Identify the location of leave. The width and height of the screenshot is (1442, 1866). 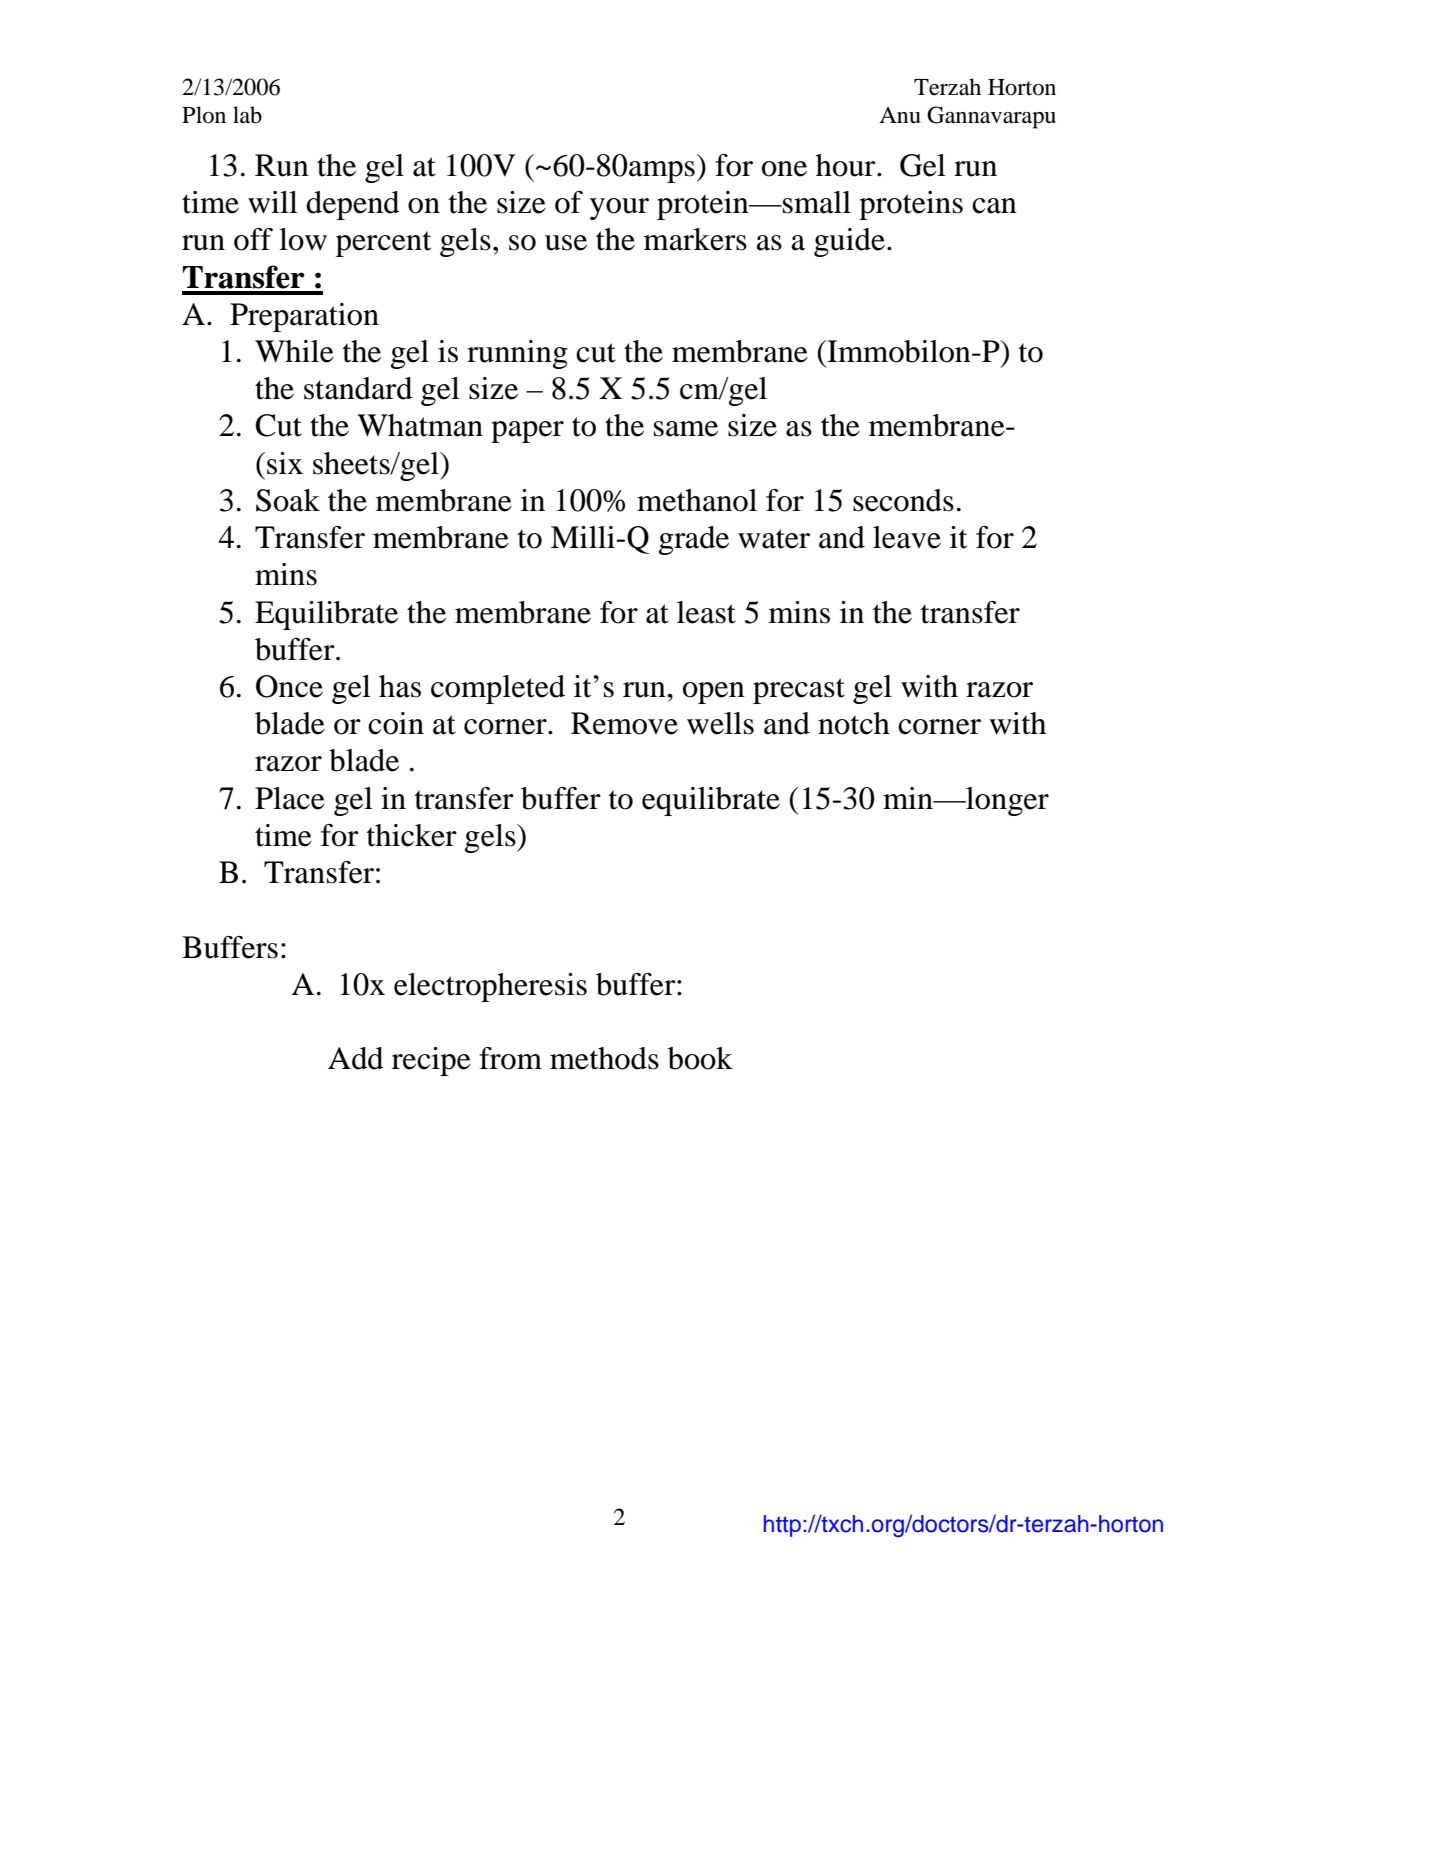
(907, 537).
